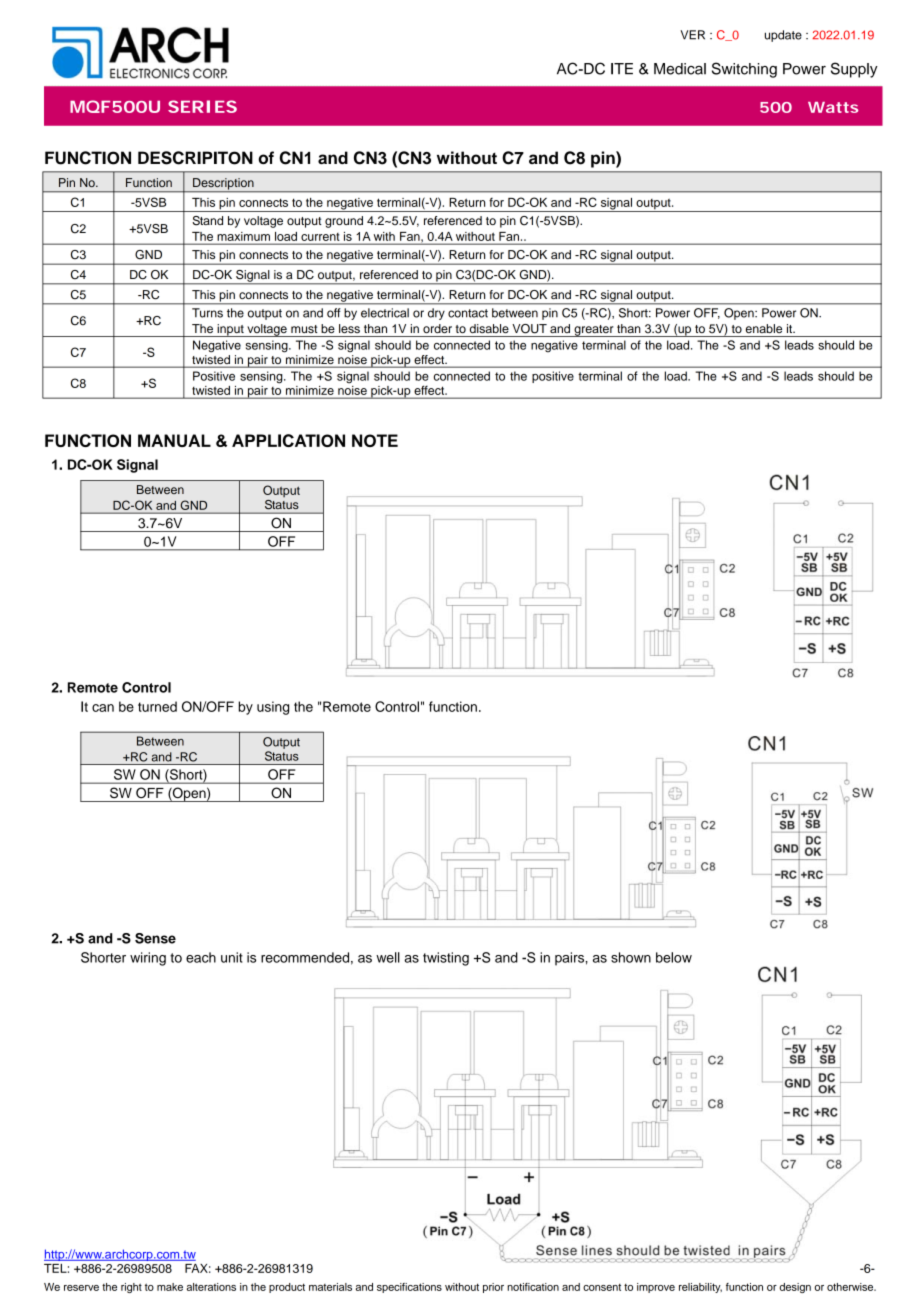 The width and height of the screenshot is (924, 1308). Describe the element at coordinates (622, 69) in the screenshot. I see `ITE` at that location.
